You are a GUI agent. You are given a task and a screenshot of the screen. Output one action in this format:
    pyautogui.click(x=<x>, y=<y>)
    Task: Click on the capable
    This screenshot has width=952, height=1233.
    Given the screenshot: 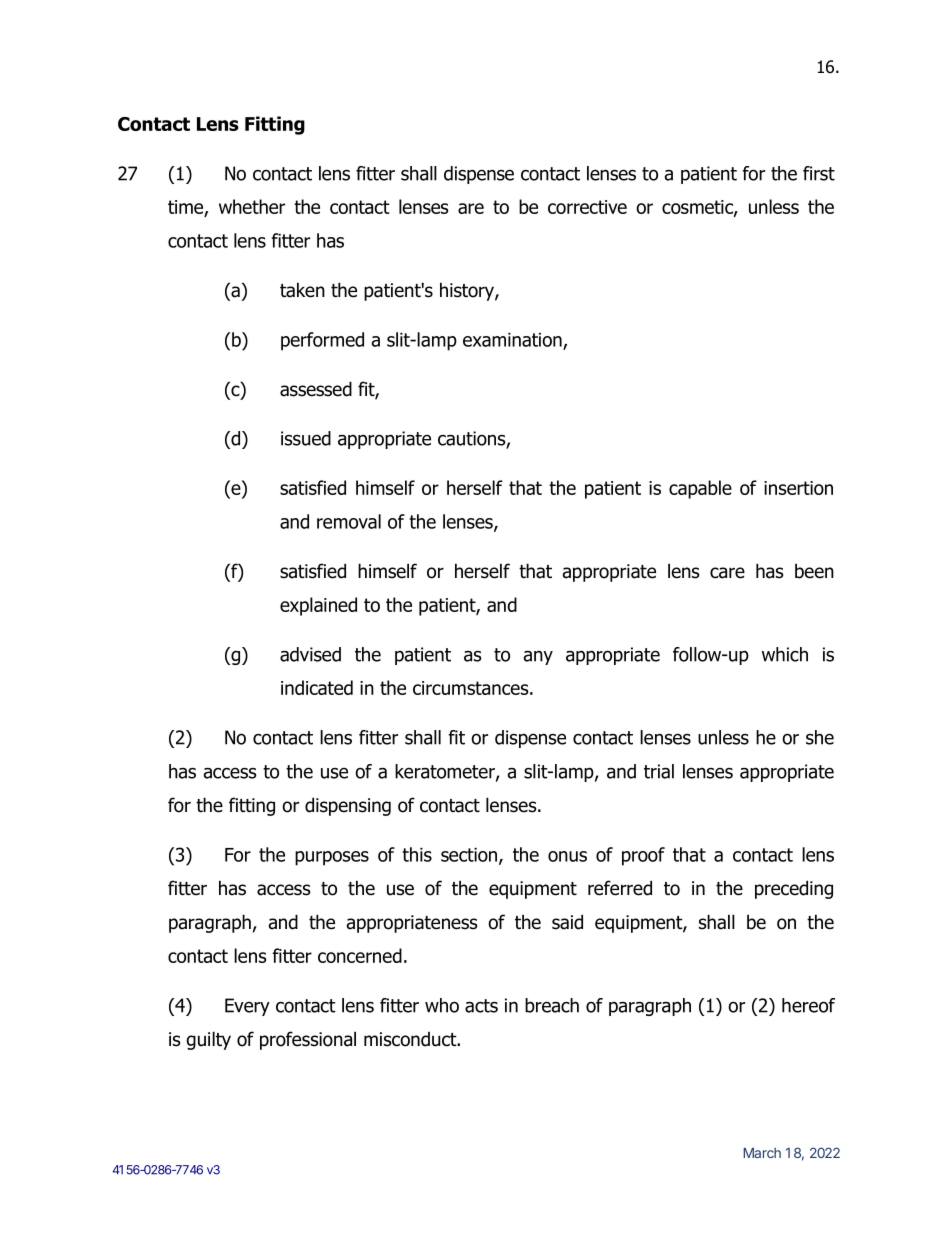 What is the action you would take?
    pyautogui.click(x=700, y=489)
